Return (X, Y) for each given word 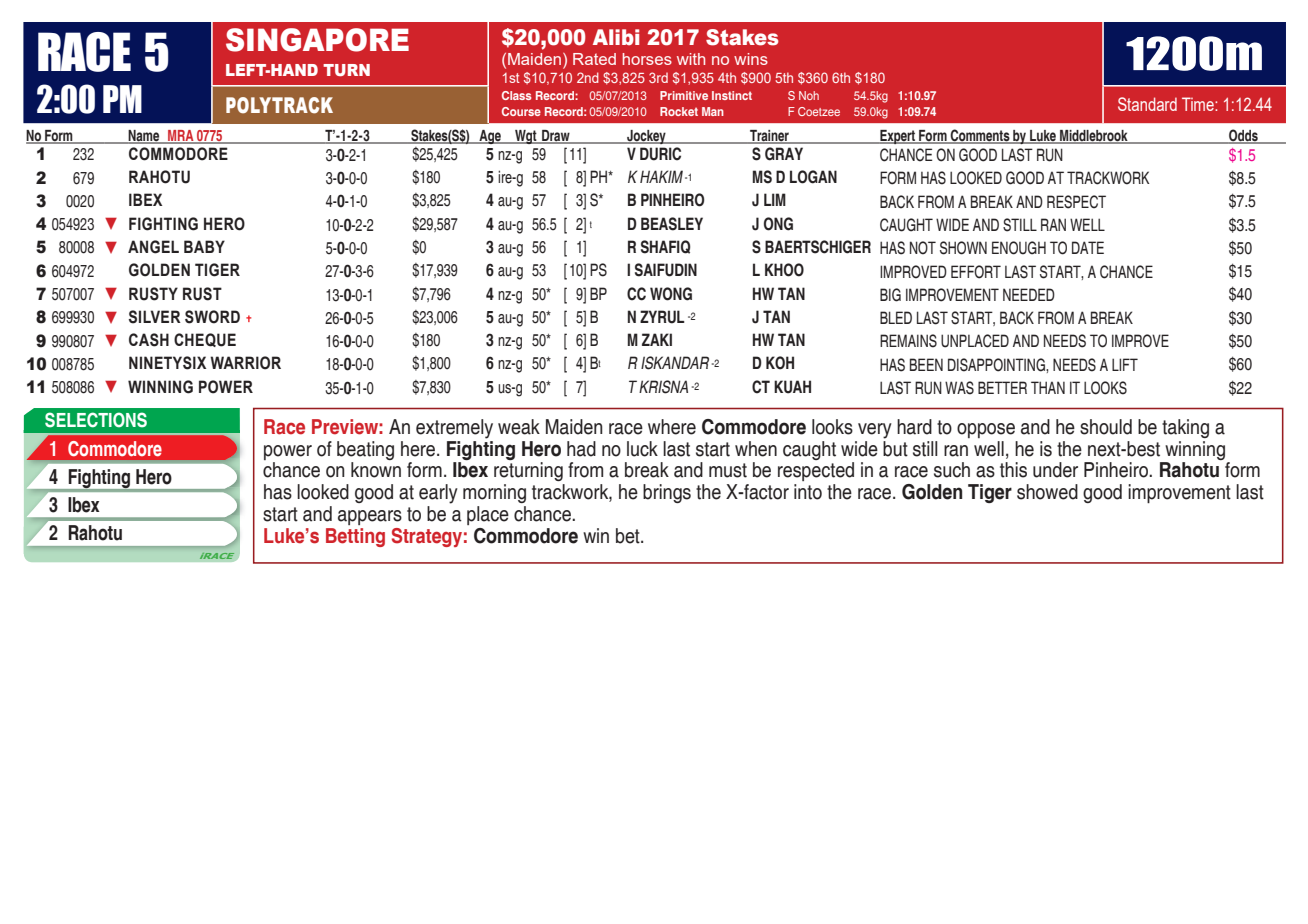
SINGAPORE (317, 40)
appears (370, 517)
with (691, 59)
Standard (1147, 104)
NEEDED (1029, 294)
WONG (671, 294)
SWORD (212, 317)
